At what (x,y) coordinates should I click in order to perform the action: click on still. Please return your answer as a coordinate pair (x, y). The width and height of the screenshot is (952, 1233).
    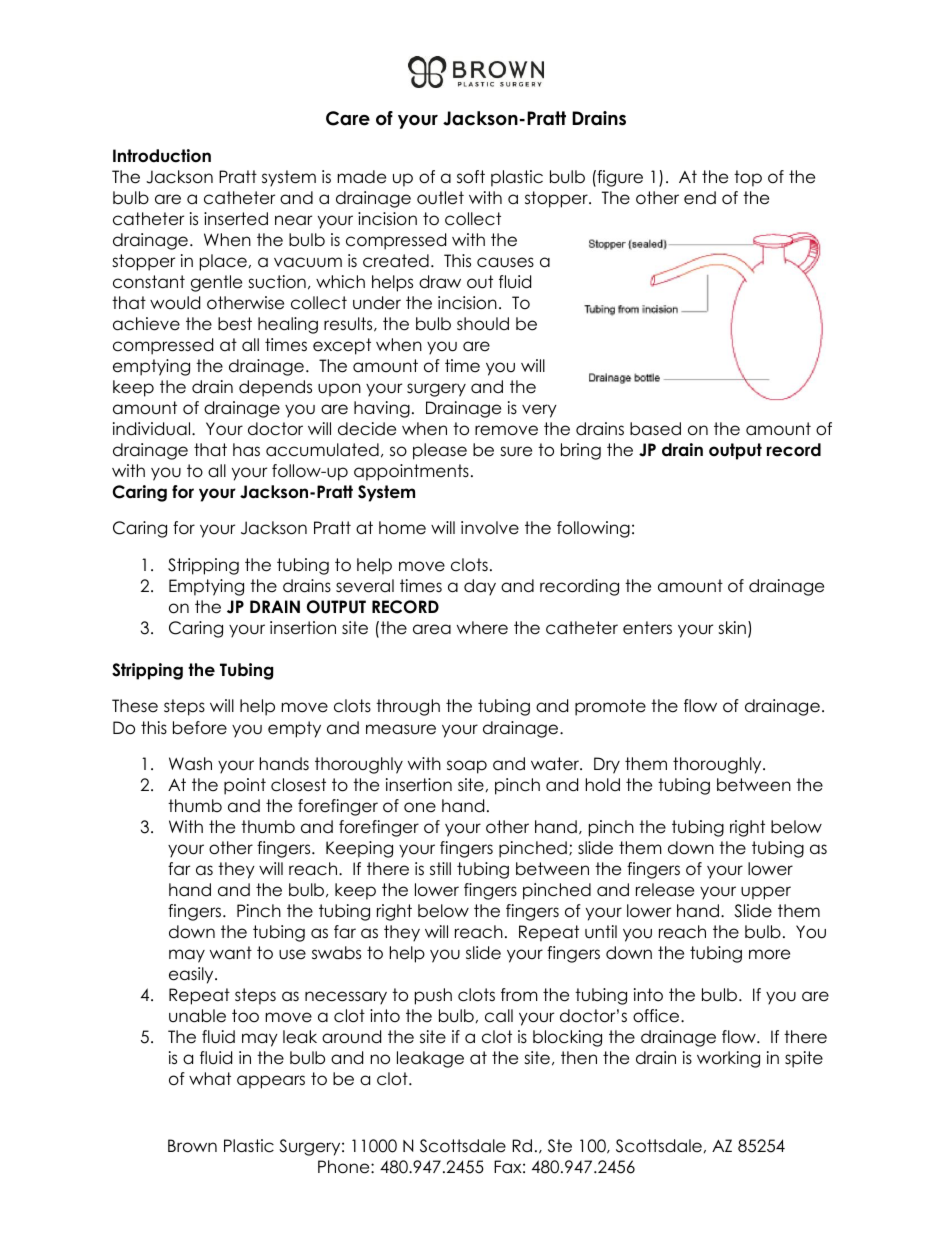
    Looking at the image, I should click on (440, 869).
